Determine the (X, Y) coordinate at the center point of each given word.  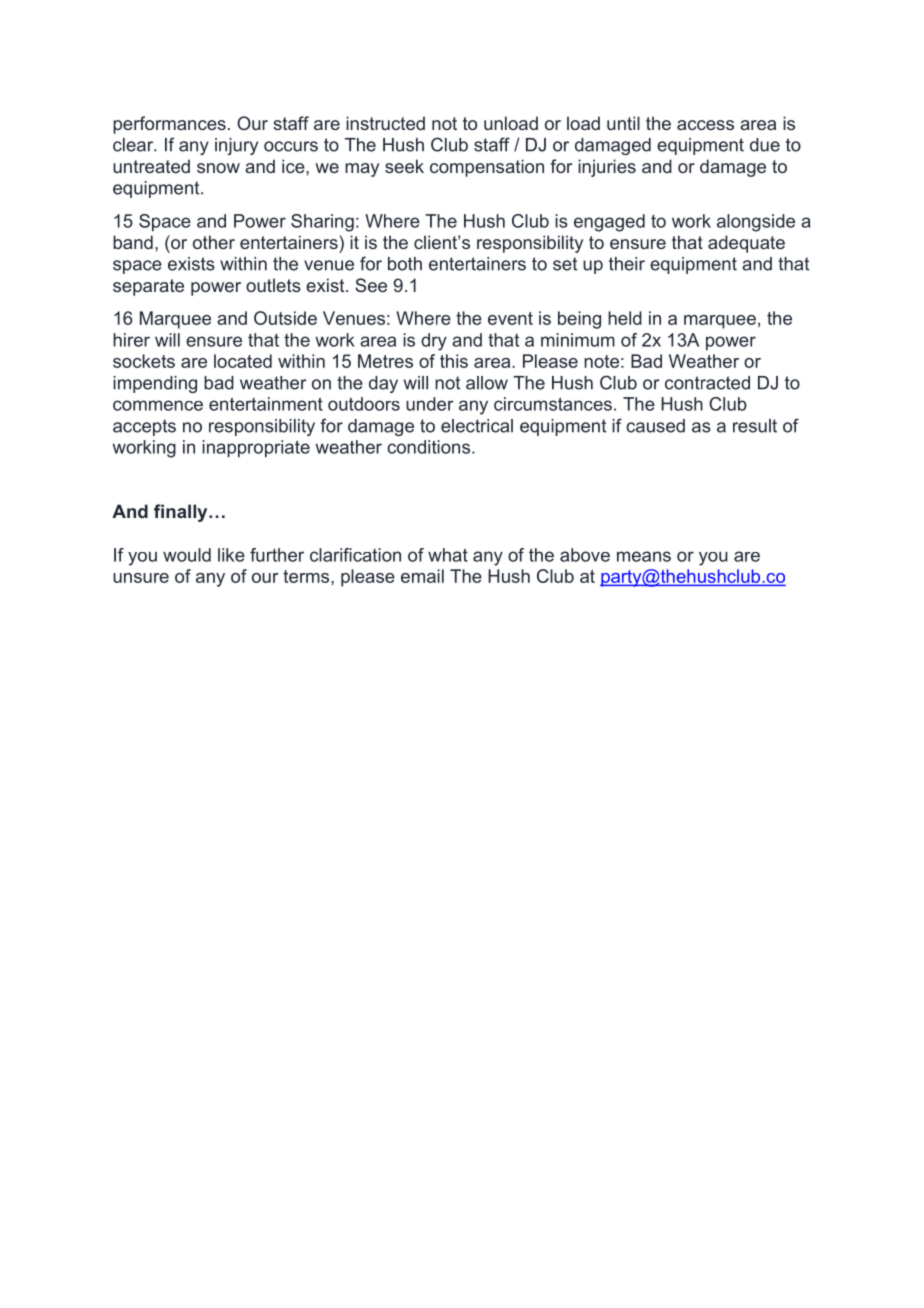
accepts (144, 427)
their (627, 264)
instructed (385, 123)
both (405, 264)
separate (148, 287)
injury (236, 146)
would (187, 555)
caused (655, 426)
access (705, 125)
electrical (477, 426)
